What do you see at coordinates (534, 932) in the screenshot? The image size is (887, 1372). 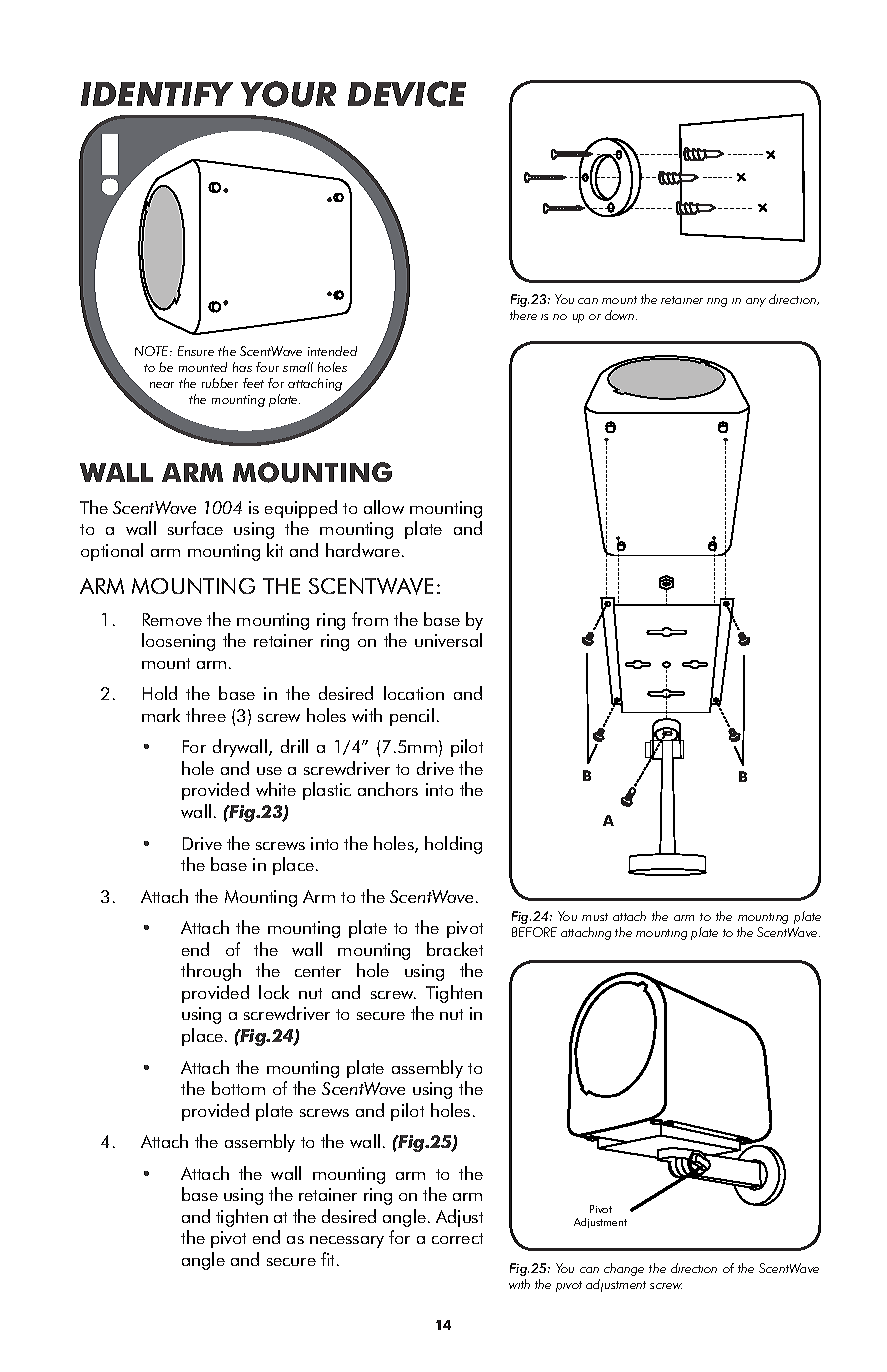 I see `BEFORE` at bounding box center [534, 932].
